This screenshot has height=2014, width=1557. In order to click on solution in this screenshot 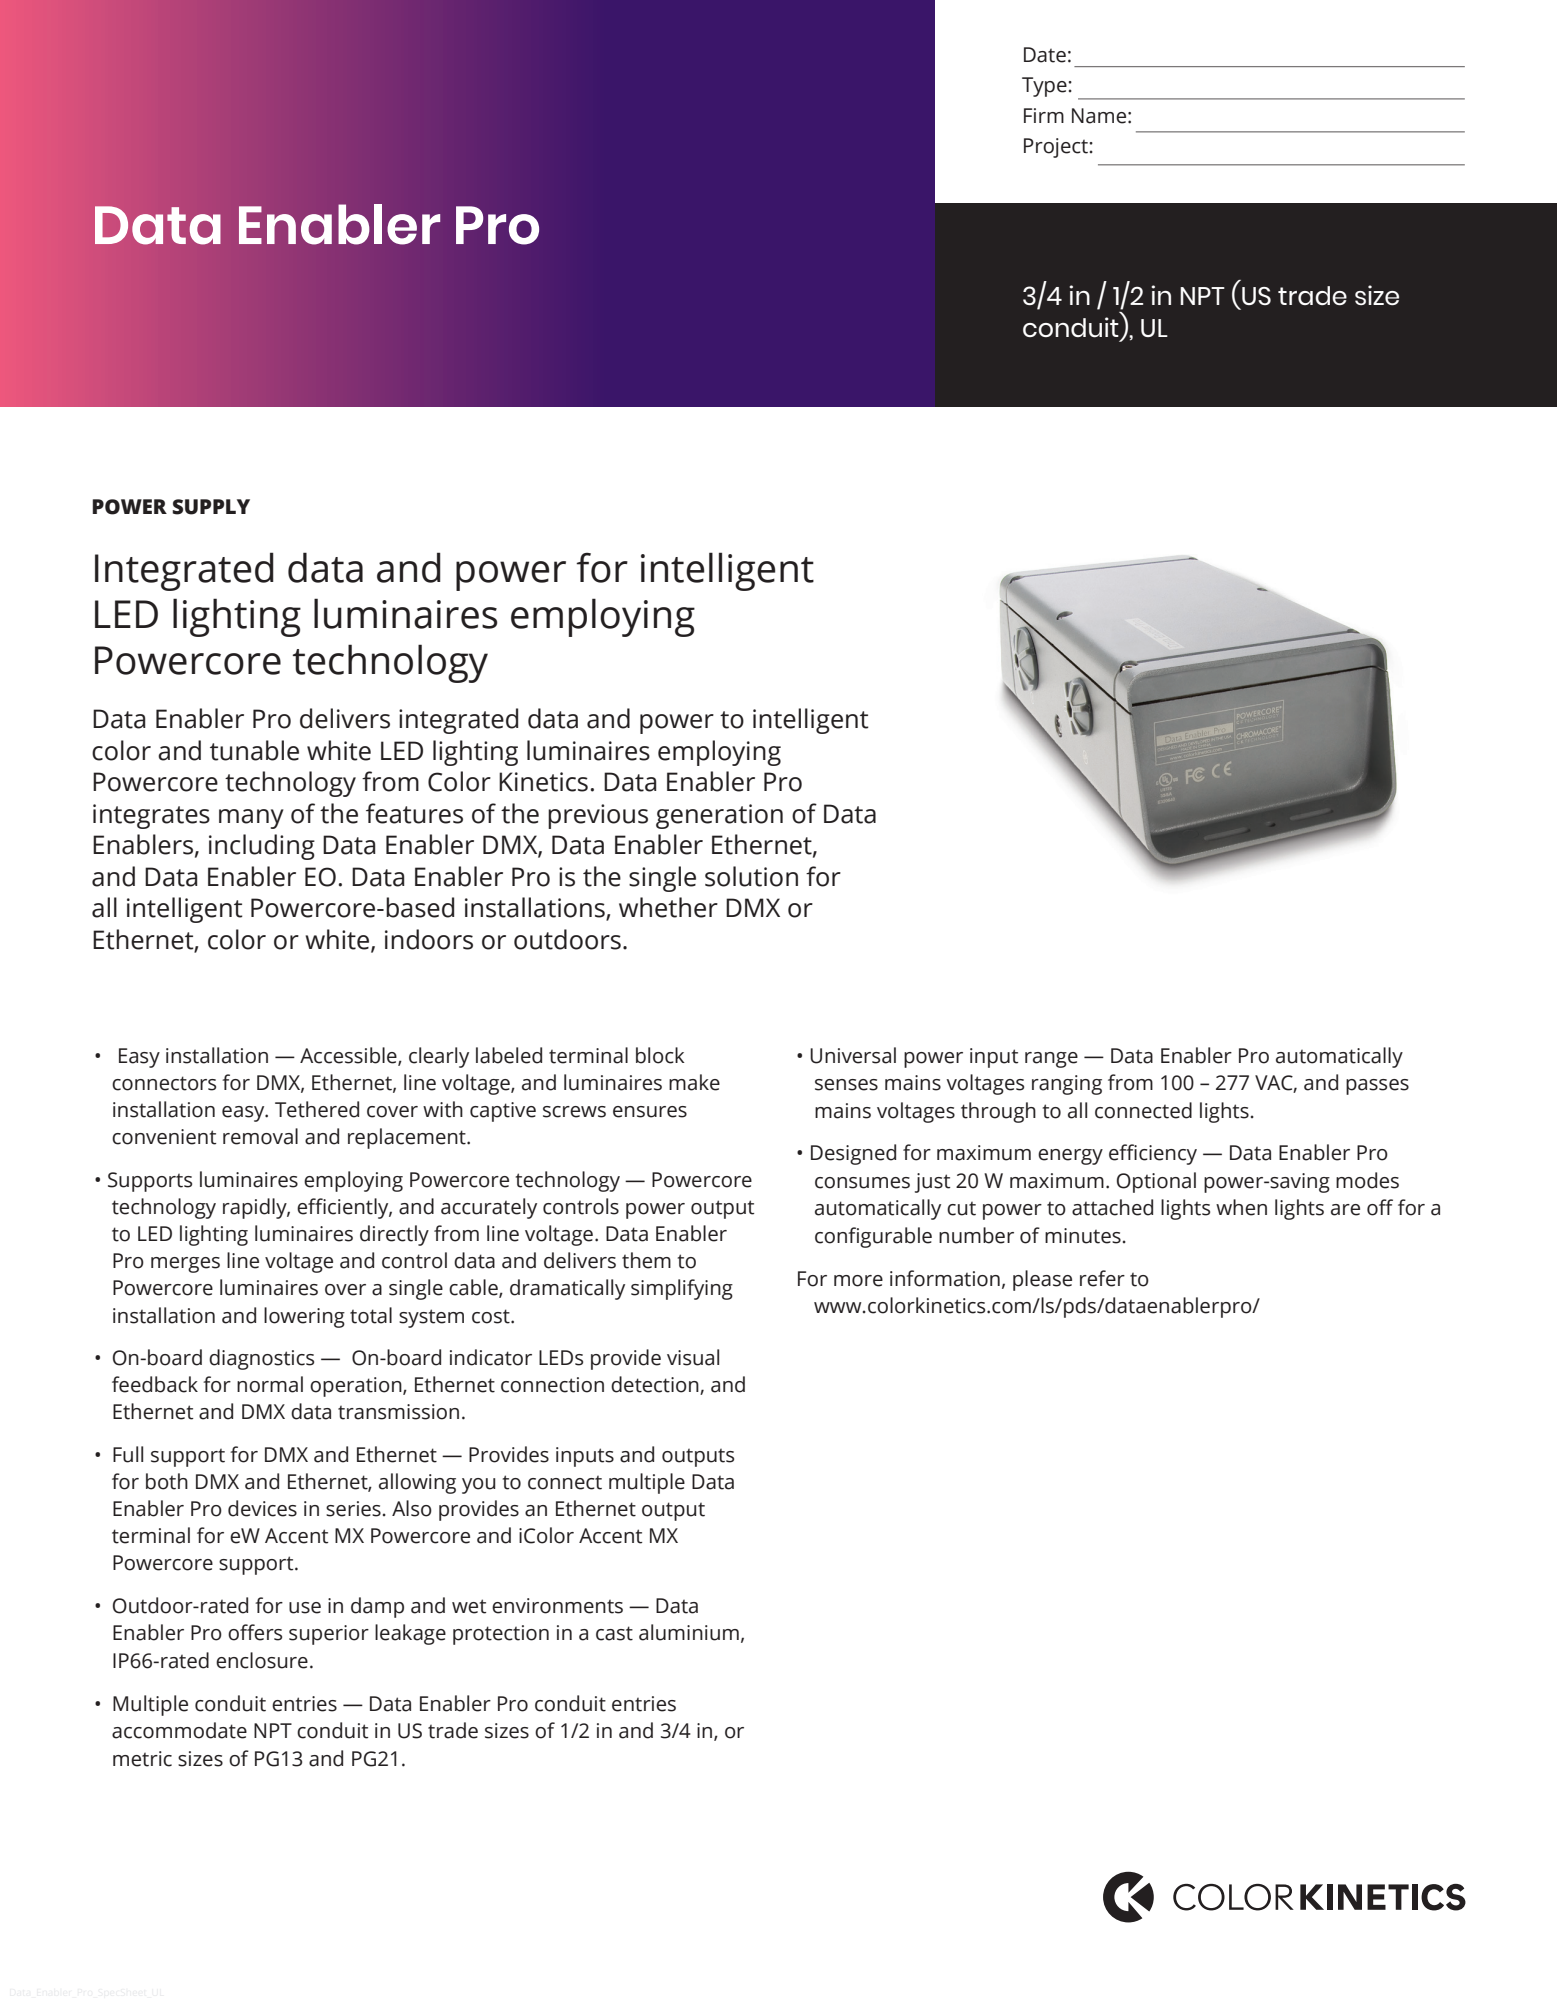, I will do `click(751, 876)`.
